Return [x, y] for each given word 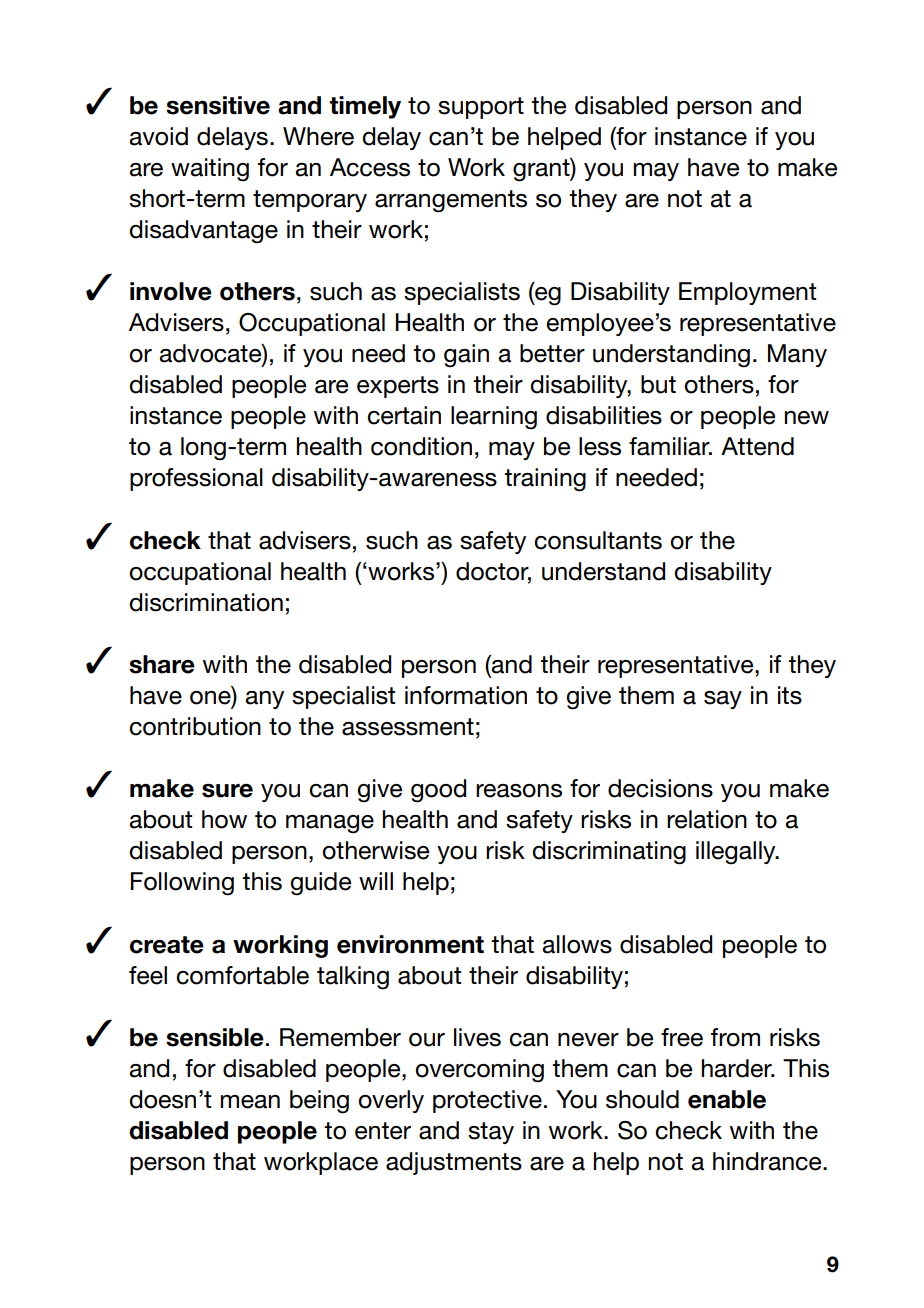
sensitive [218, 105]
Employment [748, 293]
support [481, 108]
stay [491, 1133]
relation [707, 819]
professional [196, 479]
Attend [757, 446]
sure [227, 791]
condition [421, 446]
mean [250, 1102]
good [438, 791]
